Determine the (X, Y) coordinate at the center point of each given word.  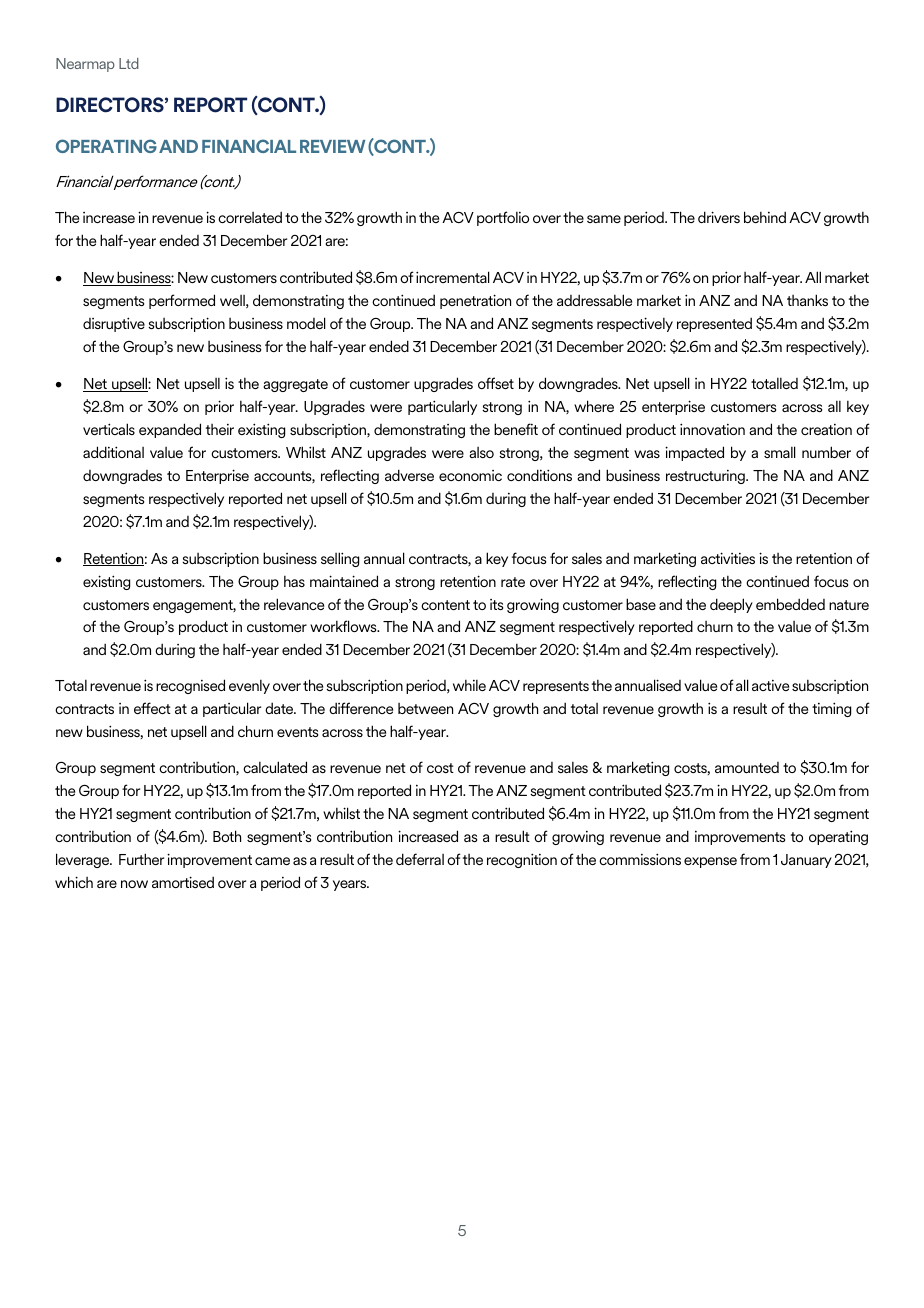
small (780, 452)
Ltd (129, 63)
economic (470, 475)
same (604, 219)
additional (113, 452)
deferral (420, 859)
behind (765, 217)
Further (141, 859)
